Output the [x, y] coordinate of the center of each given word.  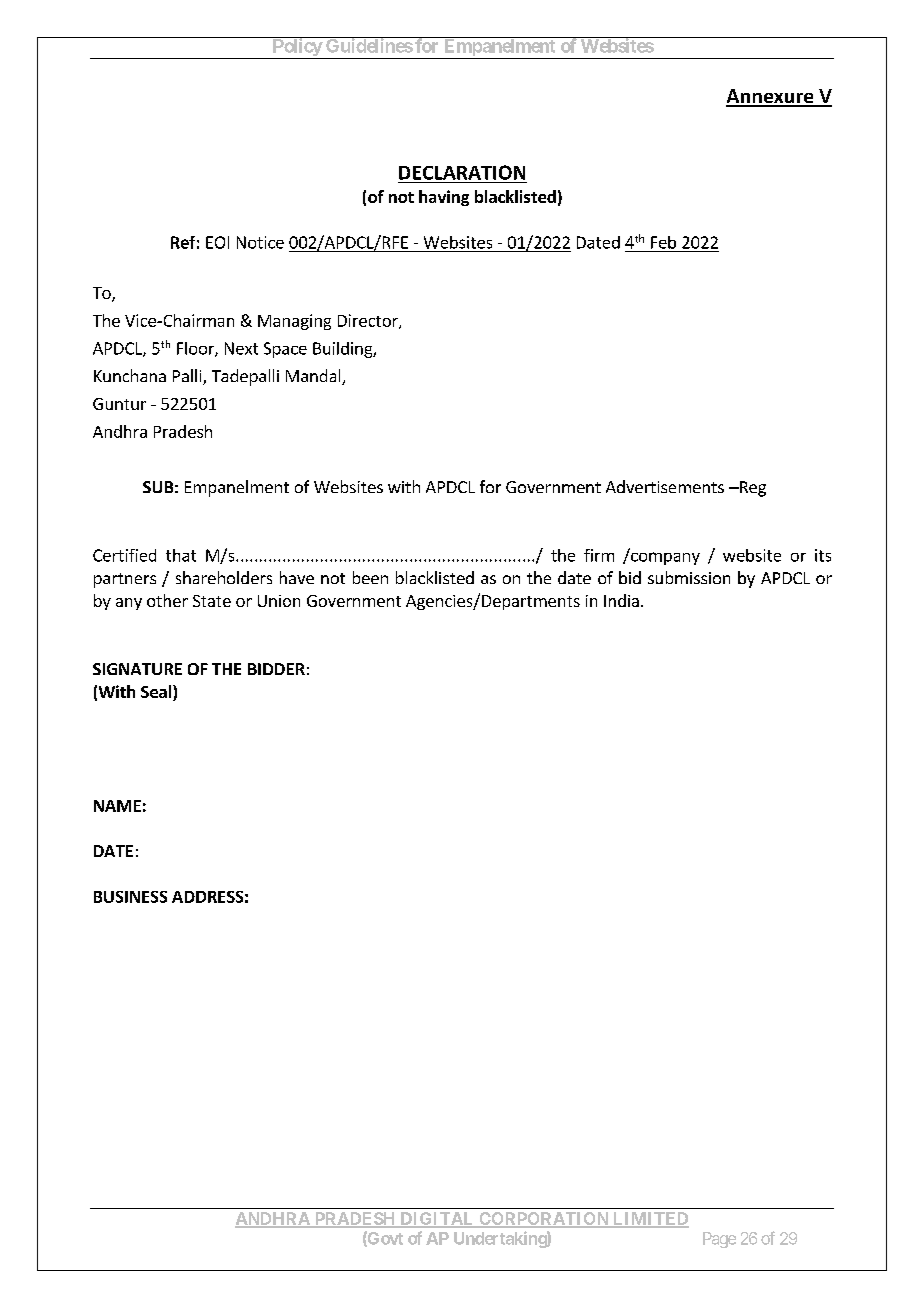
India [621, 600]
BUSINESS [130, 897]
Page [719, 1240]
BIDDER [276, 669]
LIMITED [650, 1219]
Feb [663, 242]
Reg [752, 489]
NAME [117, 806]
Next [241, 348]
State [212, 601]
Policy [296, 48]
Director [369, 321]
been [370, 577]
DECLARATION [462, 172]
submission [689, 577]
